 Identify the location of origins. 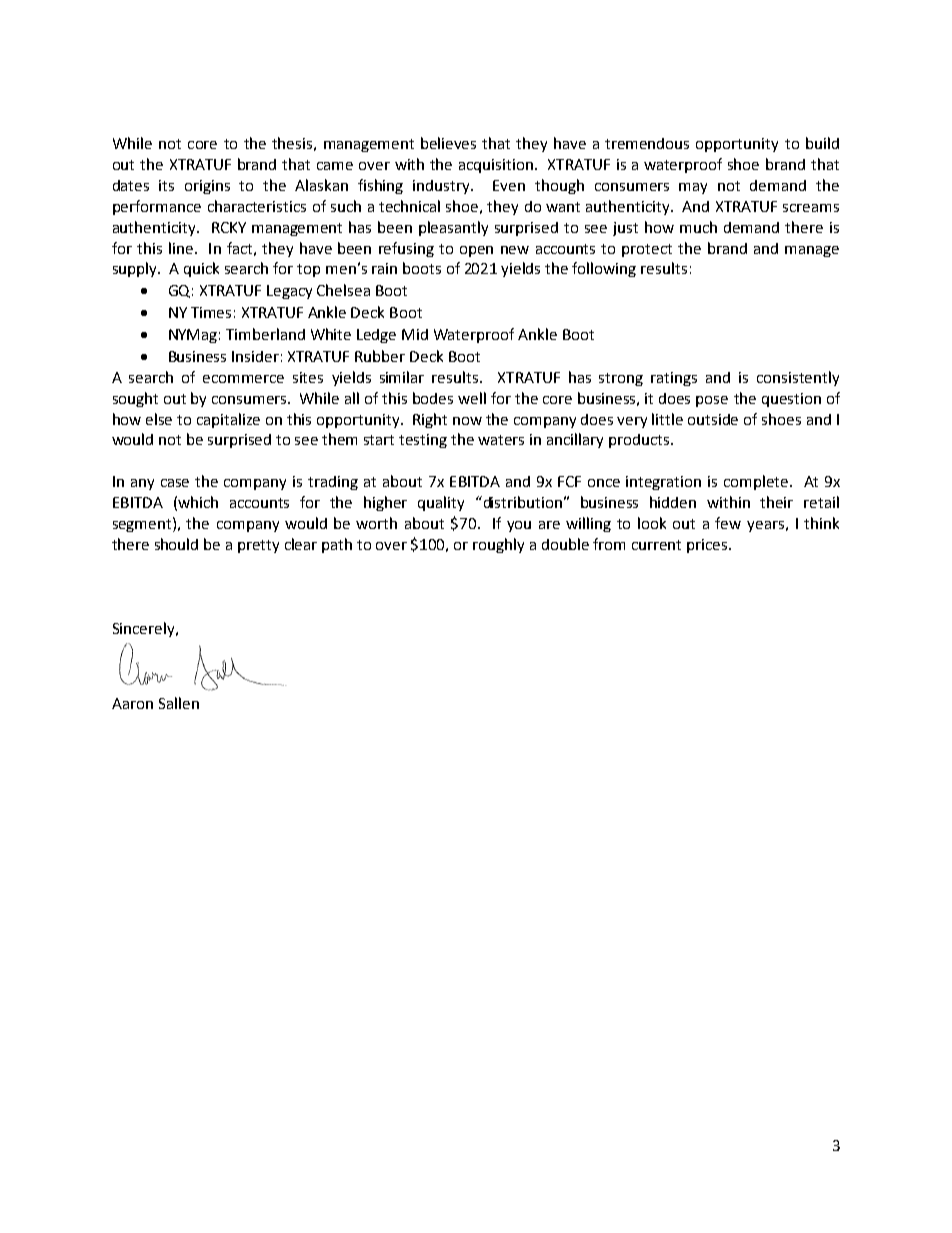
(207, 187).
